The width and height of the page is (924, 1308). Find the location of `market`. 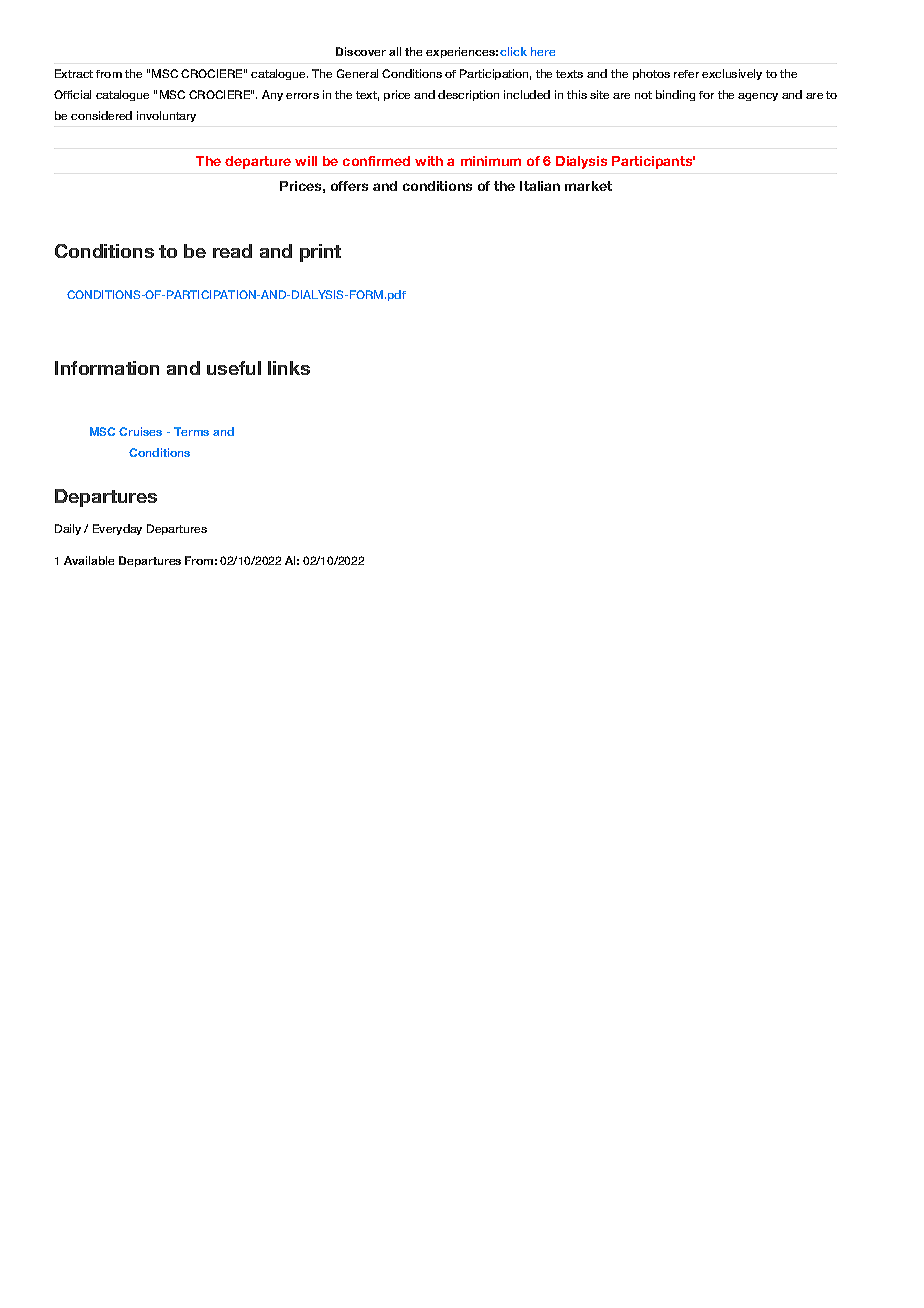

market is located at coordinates (588, 186).
